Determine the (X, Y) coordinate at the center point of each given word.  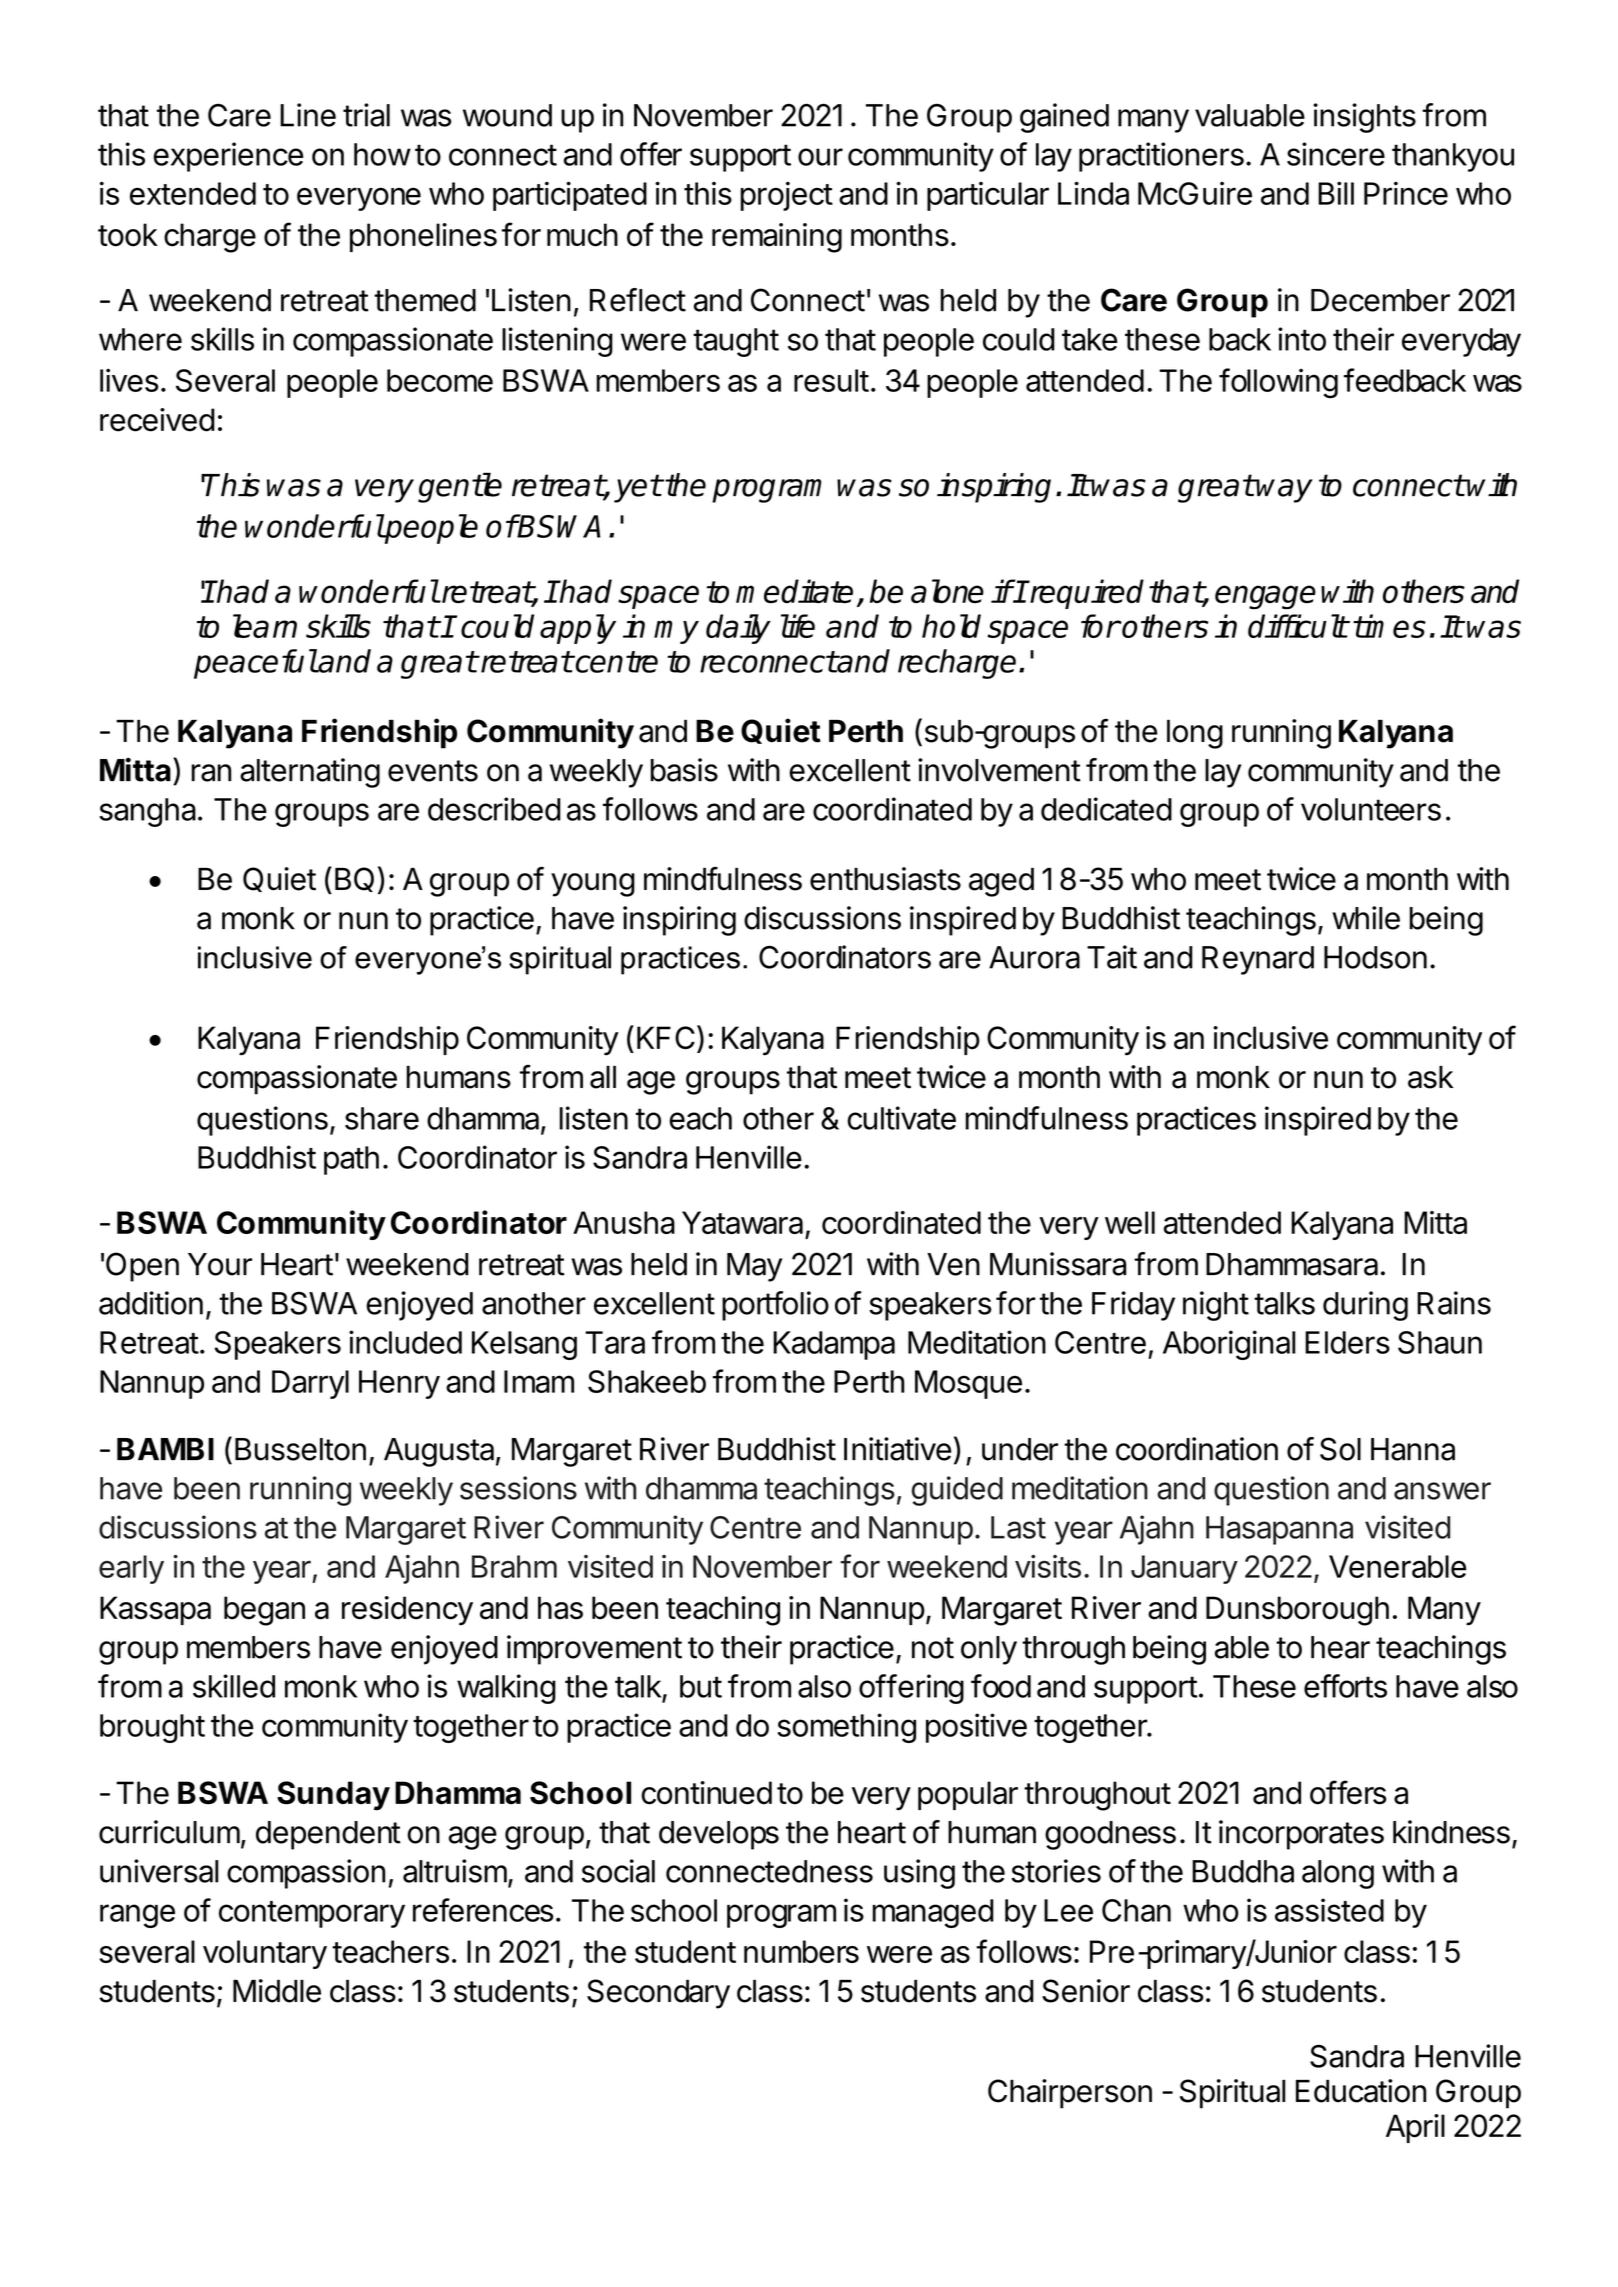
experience (228, 157)
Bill (1336, 193)
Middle (277, 1991)
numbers (801, 1951)
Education (1361, 2091)
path (351, 1160)
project (786, 196)
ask (1430, 1077)
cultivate (901, 1118)
